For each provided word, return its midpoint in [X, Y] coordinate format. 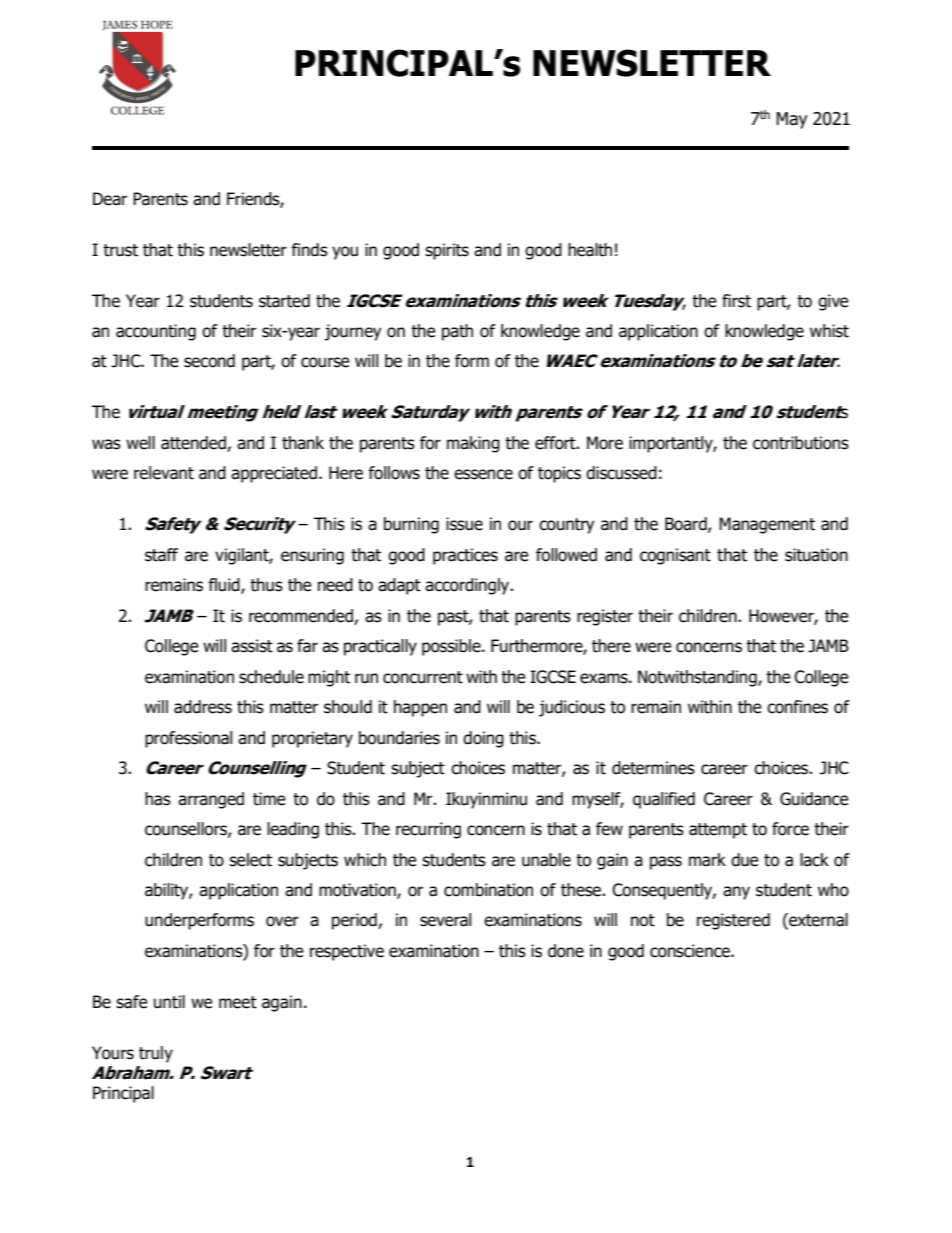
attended [194, 444]
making [473, 444]
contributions [801, 443]
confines [797, 707]
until [169, 1002]
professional [188, 739]
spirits [447, 251]
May [792, 120]
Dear [110, 199]
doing [483, 739]
